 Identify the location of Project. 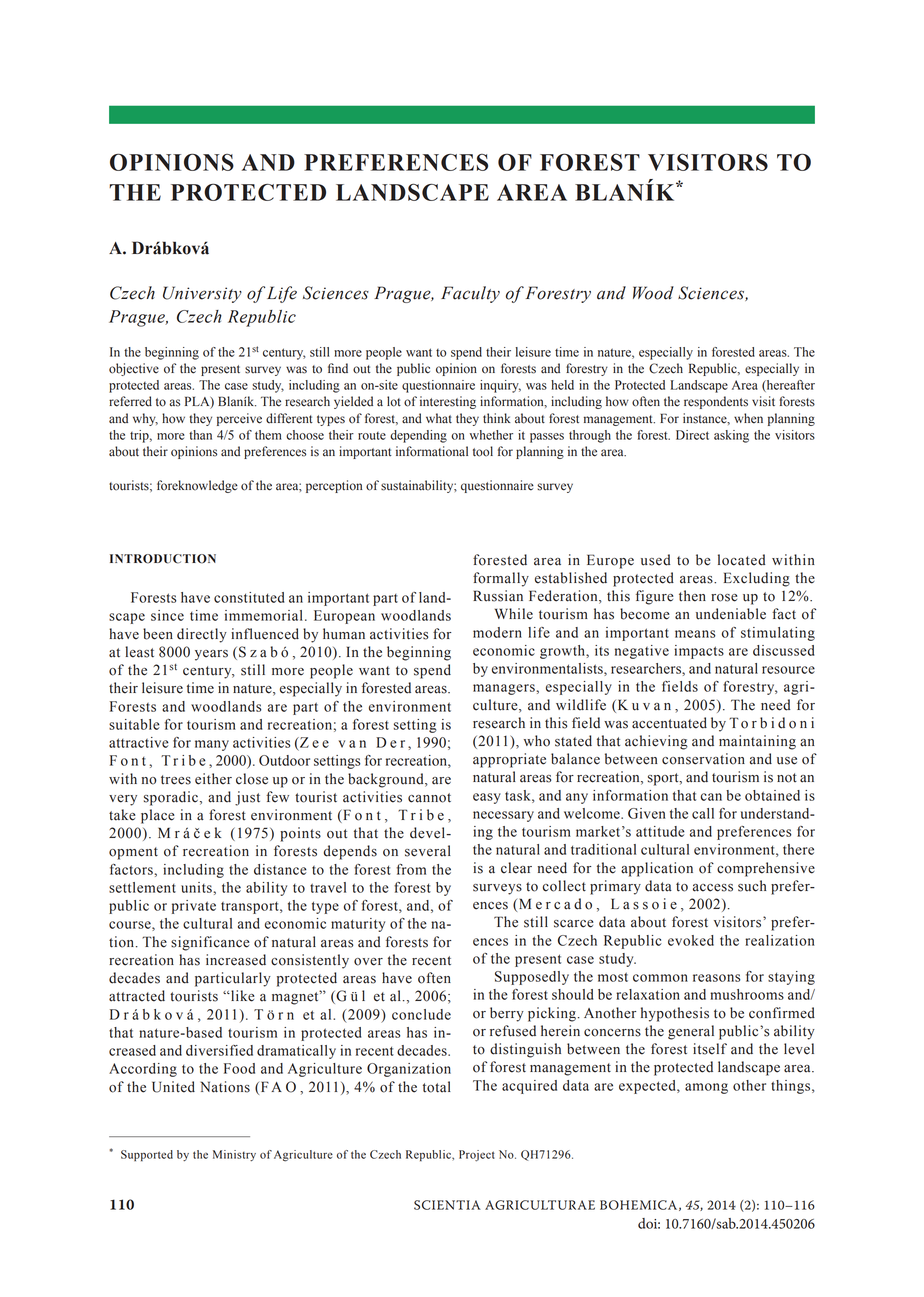
(477, 1156).
